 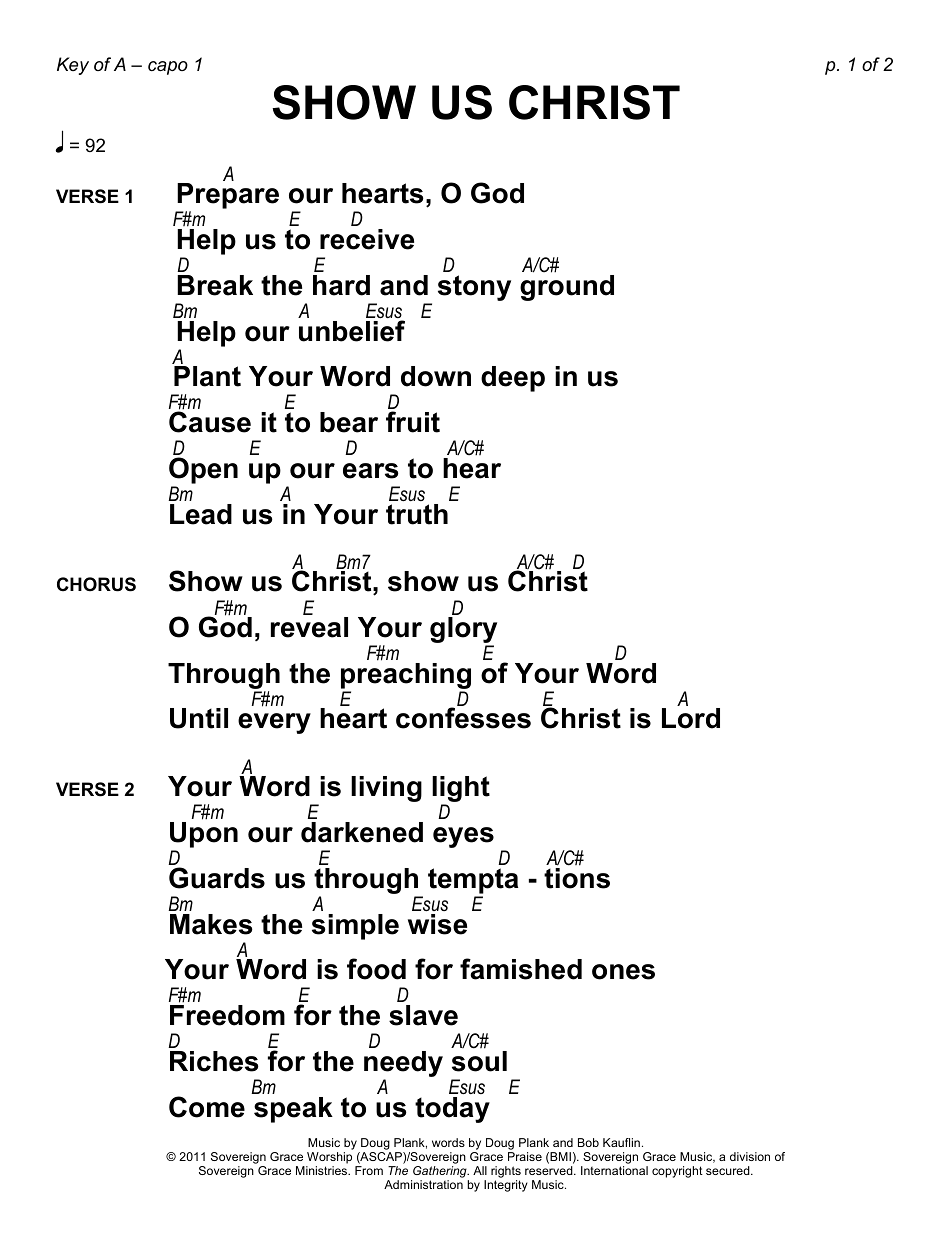 I want to click on Open, so click(x=203, y=470).
